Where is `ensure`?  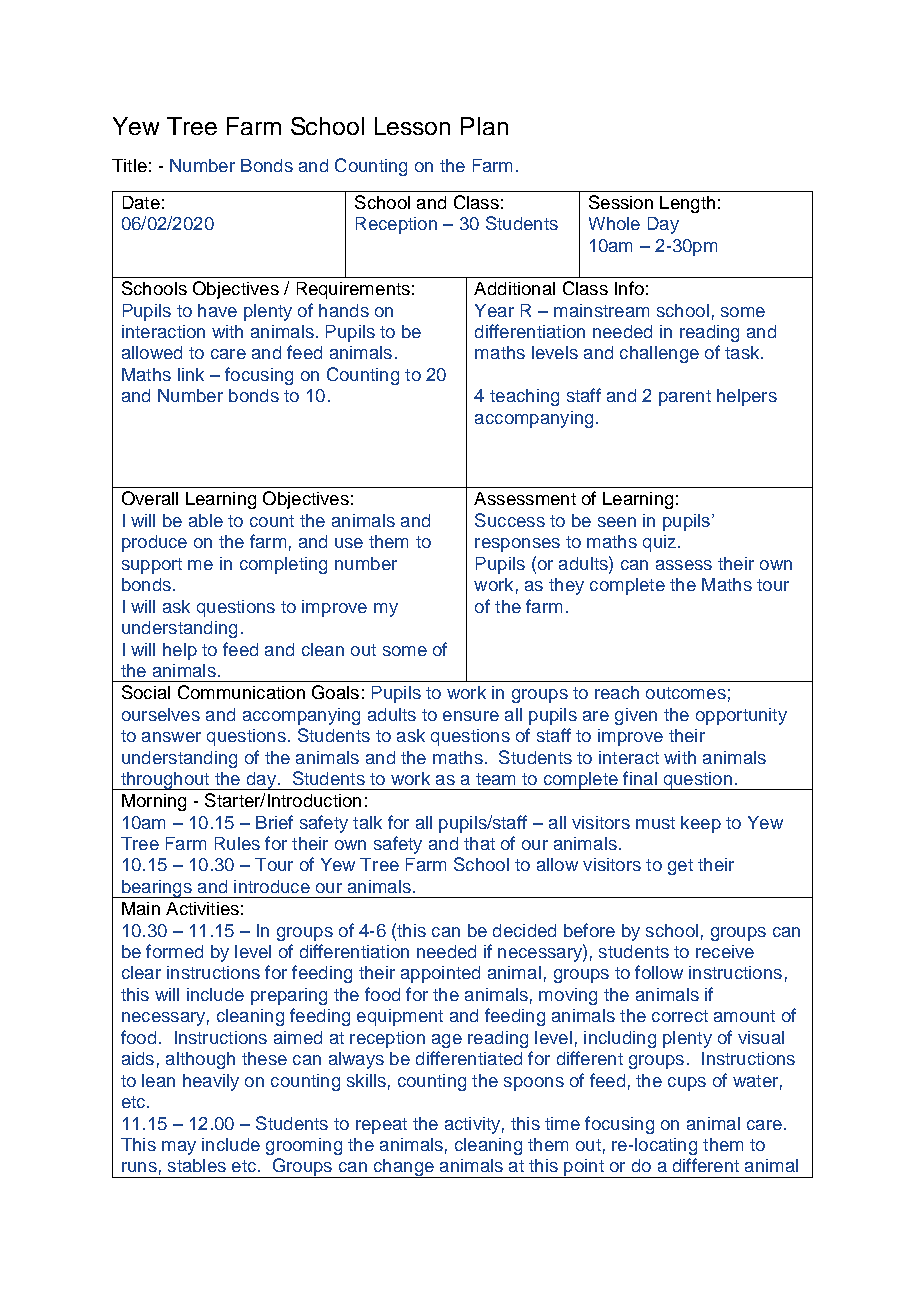
ensure is located at coordinates (471, 716).
